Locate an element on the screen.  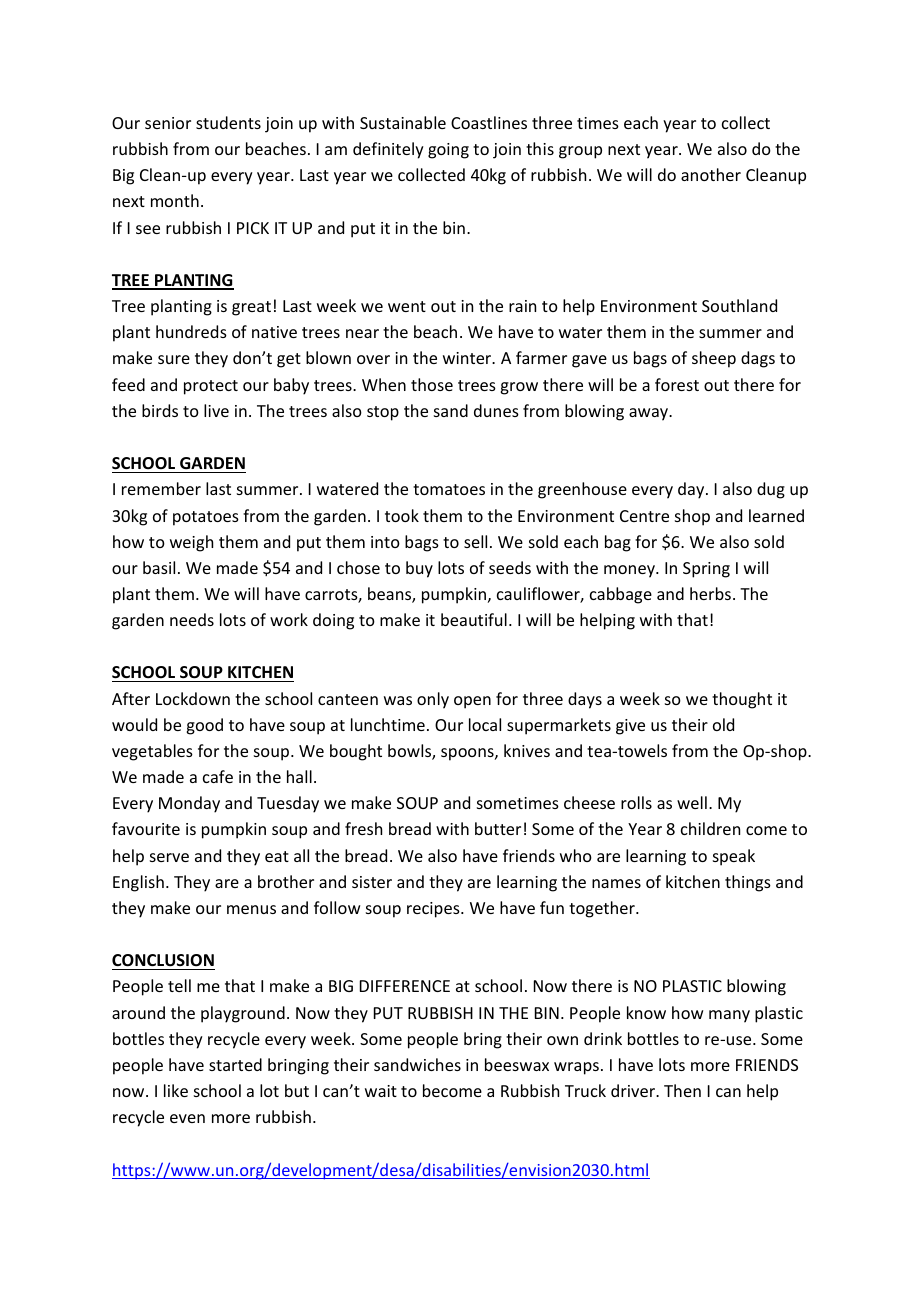
well is located at coordinates (692, 802).
